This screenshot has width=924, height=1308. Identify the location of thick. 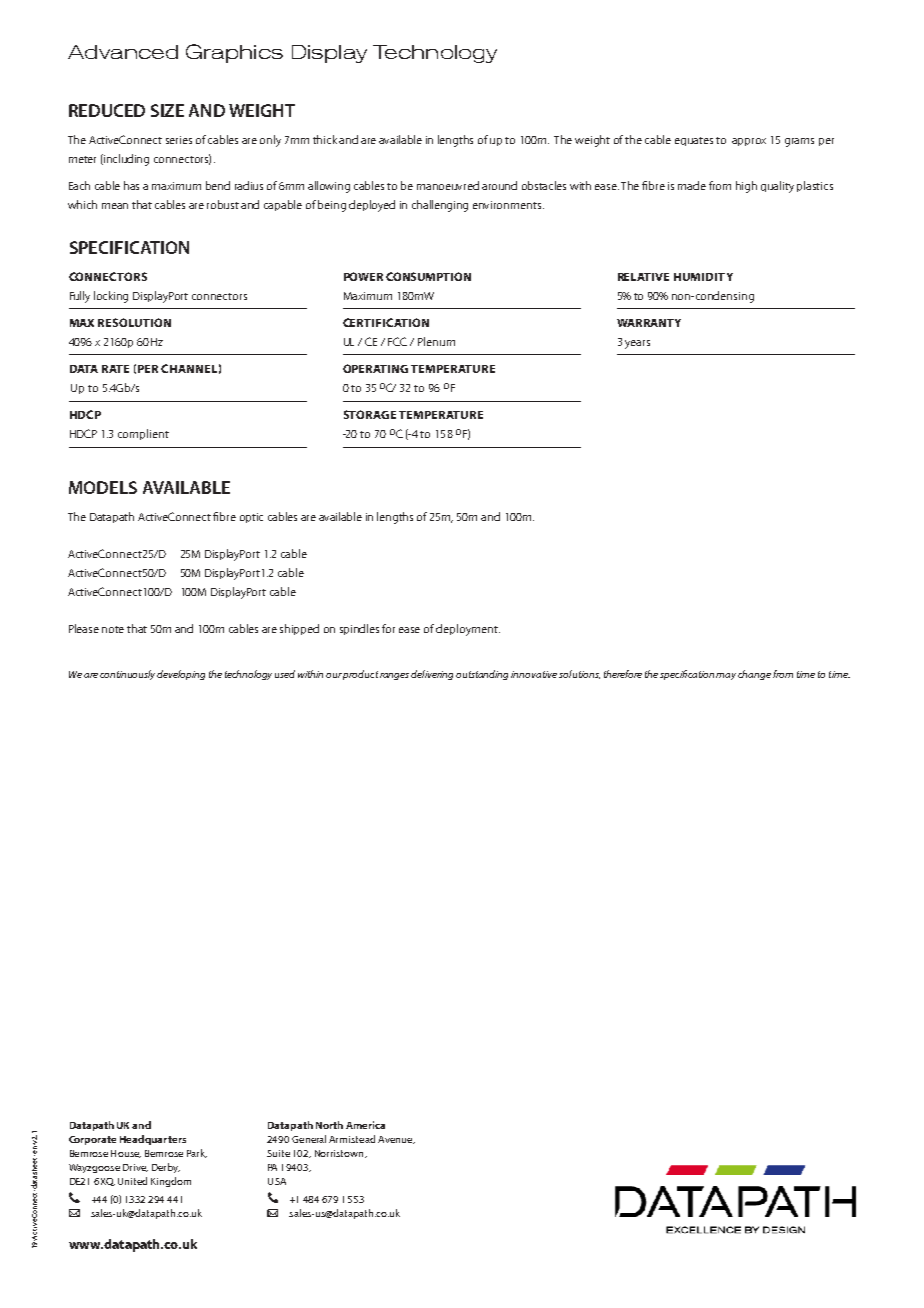
(326, 139).
